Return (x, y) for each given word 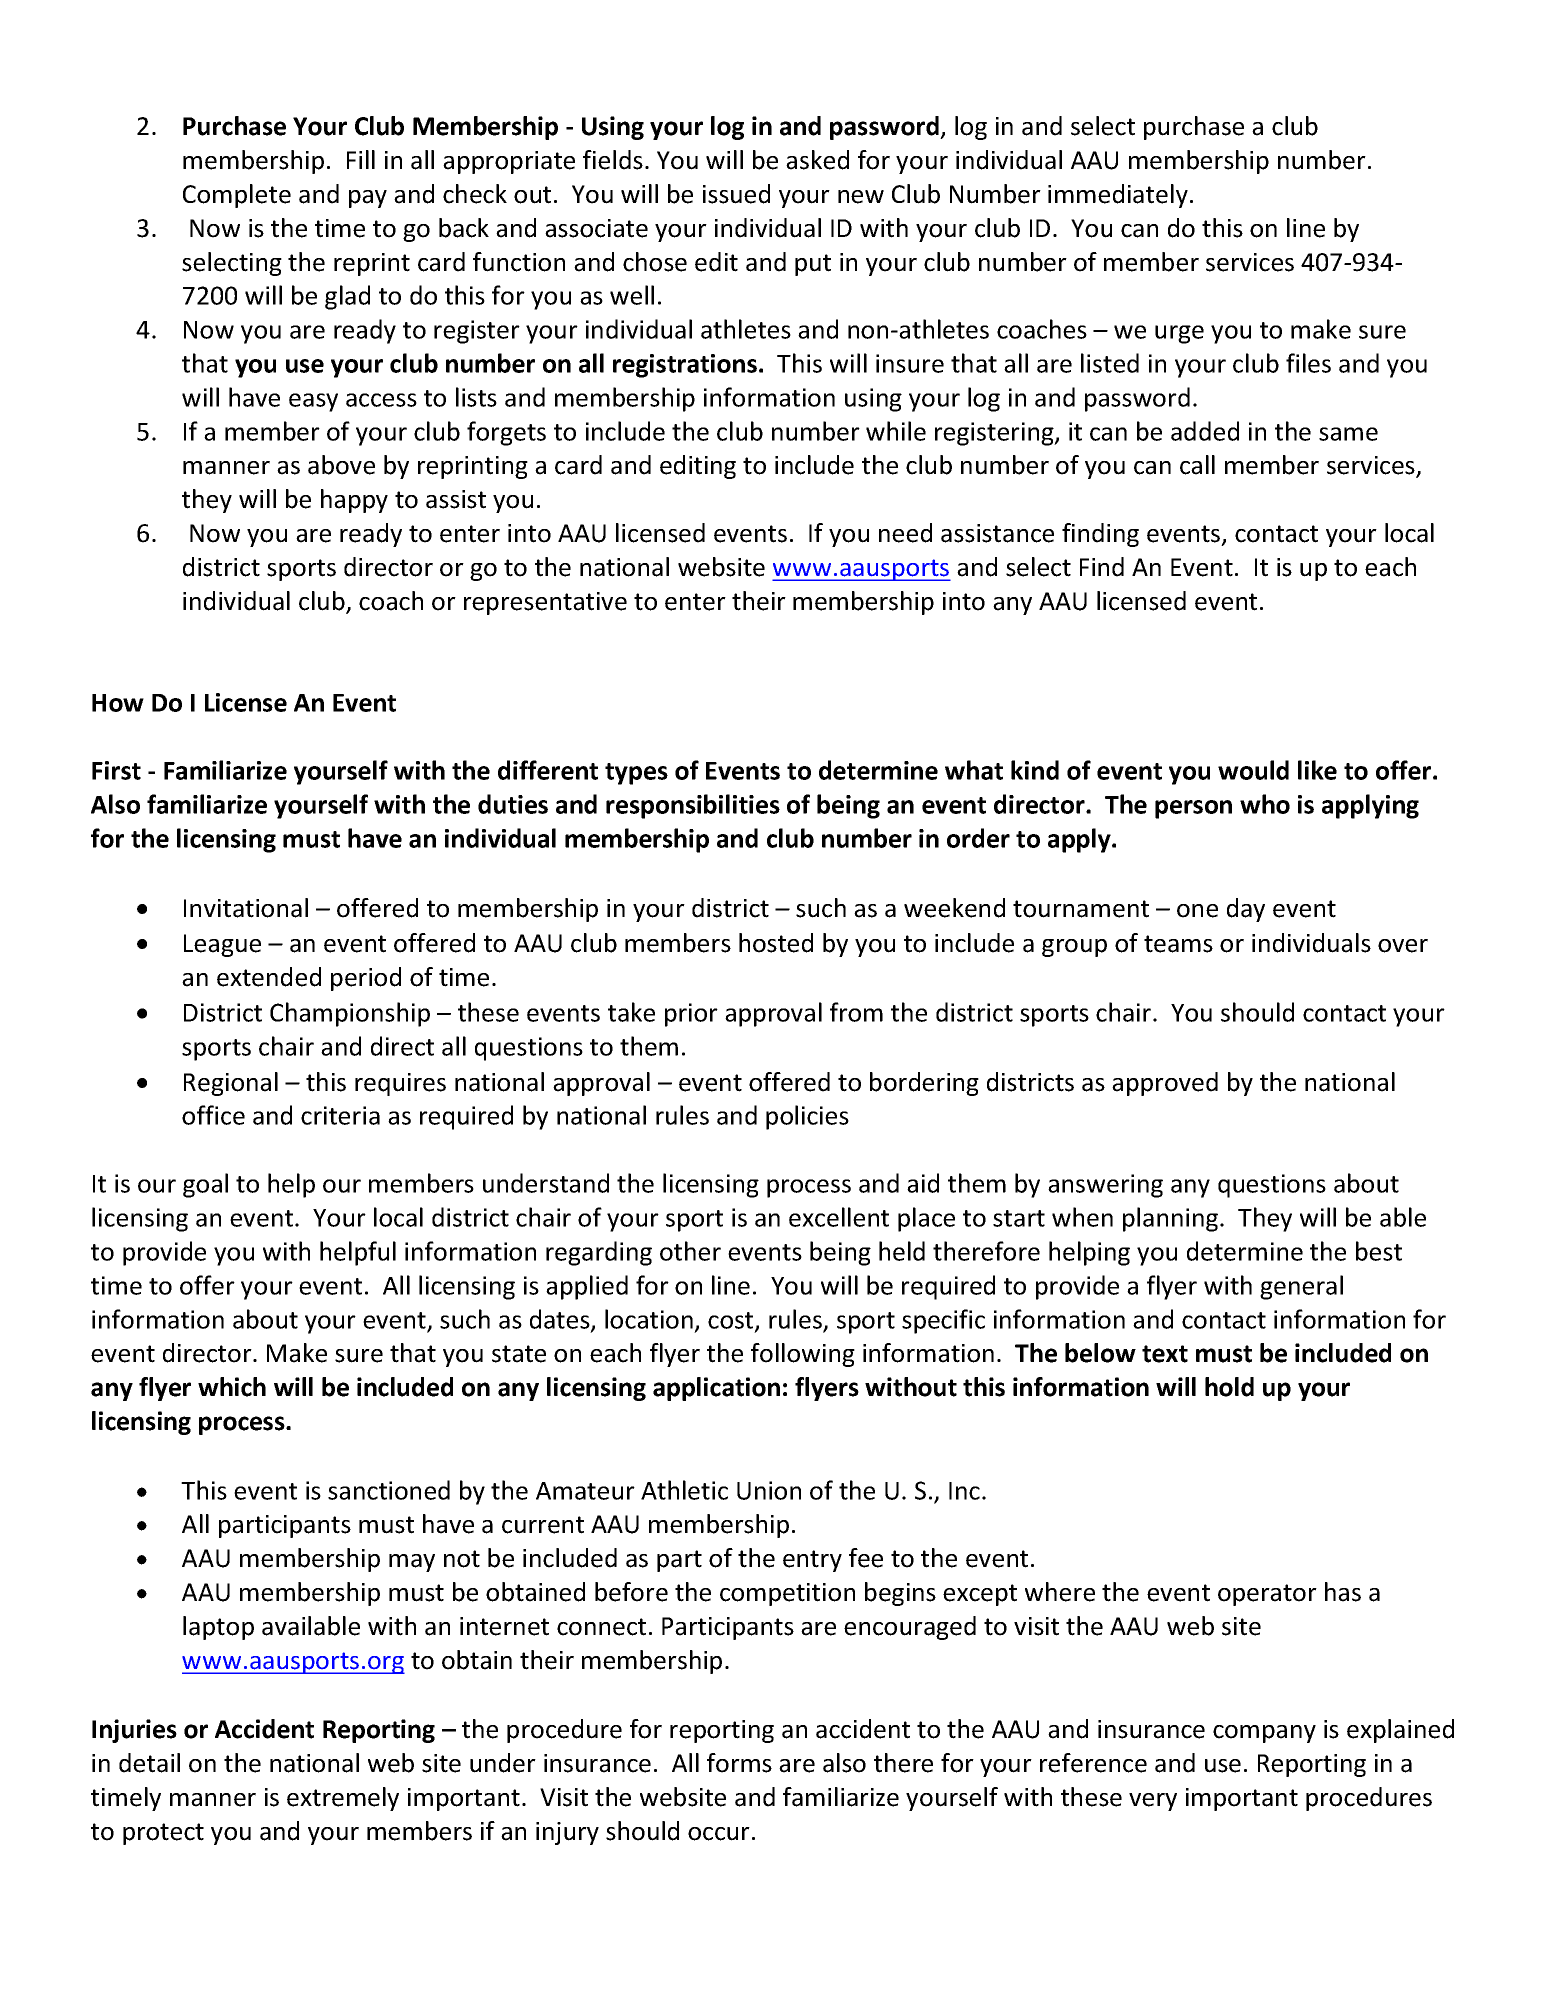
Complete (237, 196)
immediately (1118, 196)
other (690, 1251)
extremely (343, 1799)
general (1301, 1287)
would (1253, 770)
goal (205, 1185)
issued (736, 194)
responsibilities (693, 806)
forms (739, 1763)
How (118, 703)
